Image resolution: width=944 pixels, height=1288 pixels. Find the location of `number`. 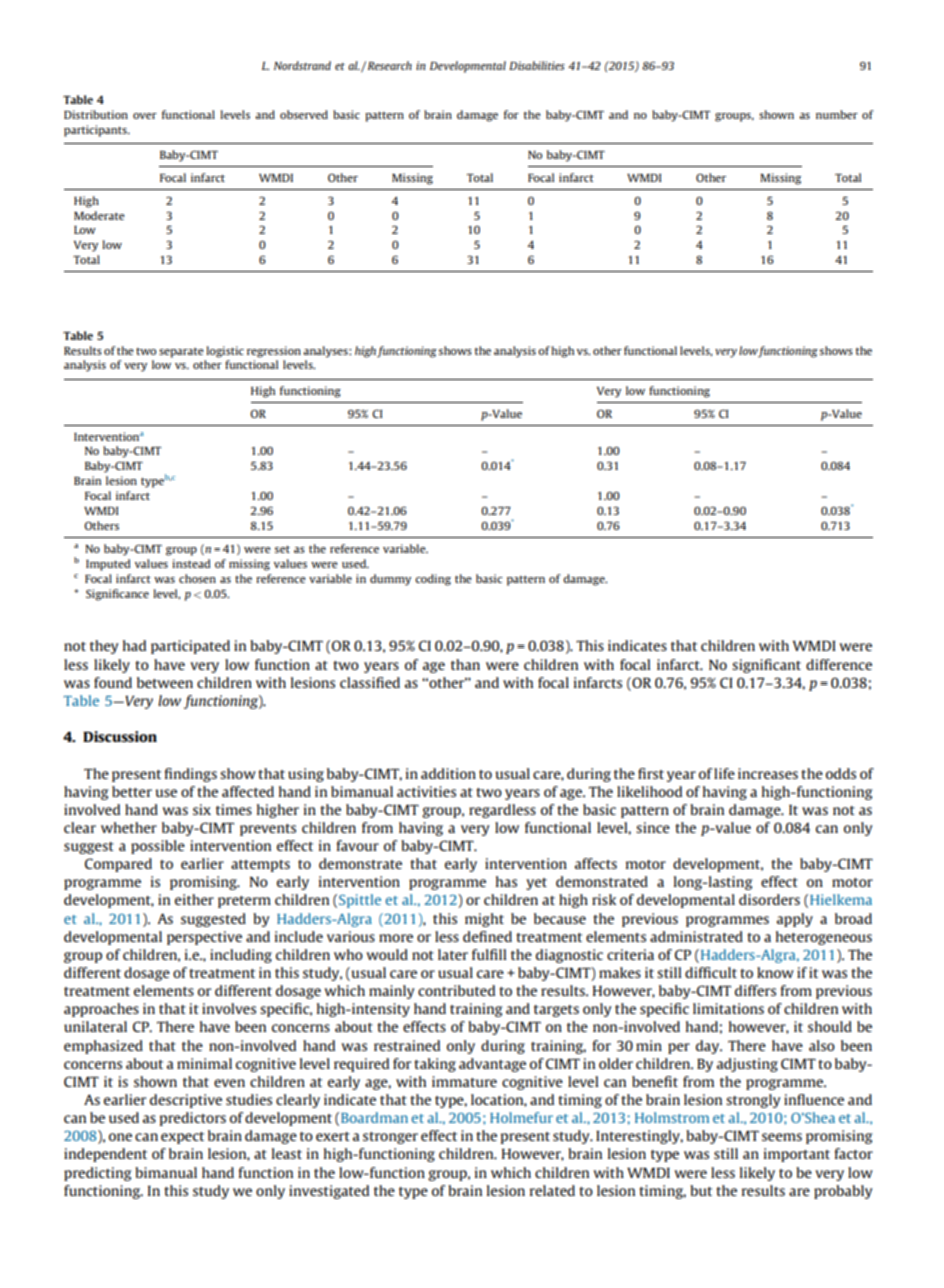

number is located at coordinates (837, 114).
